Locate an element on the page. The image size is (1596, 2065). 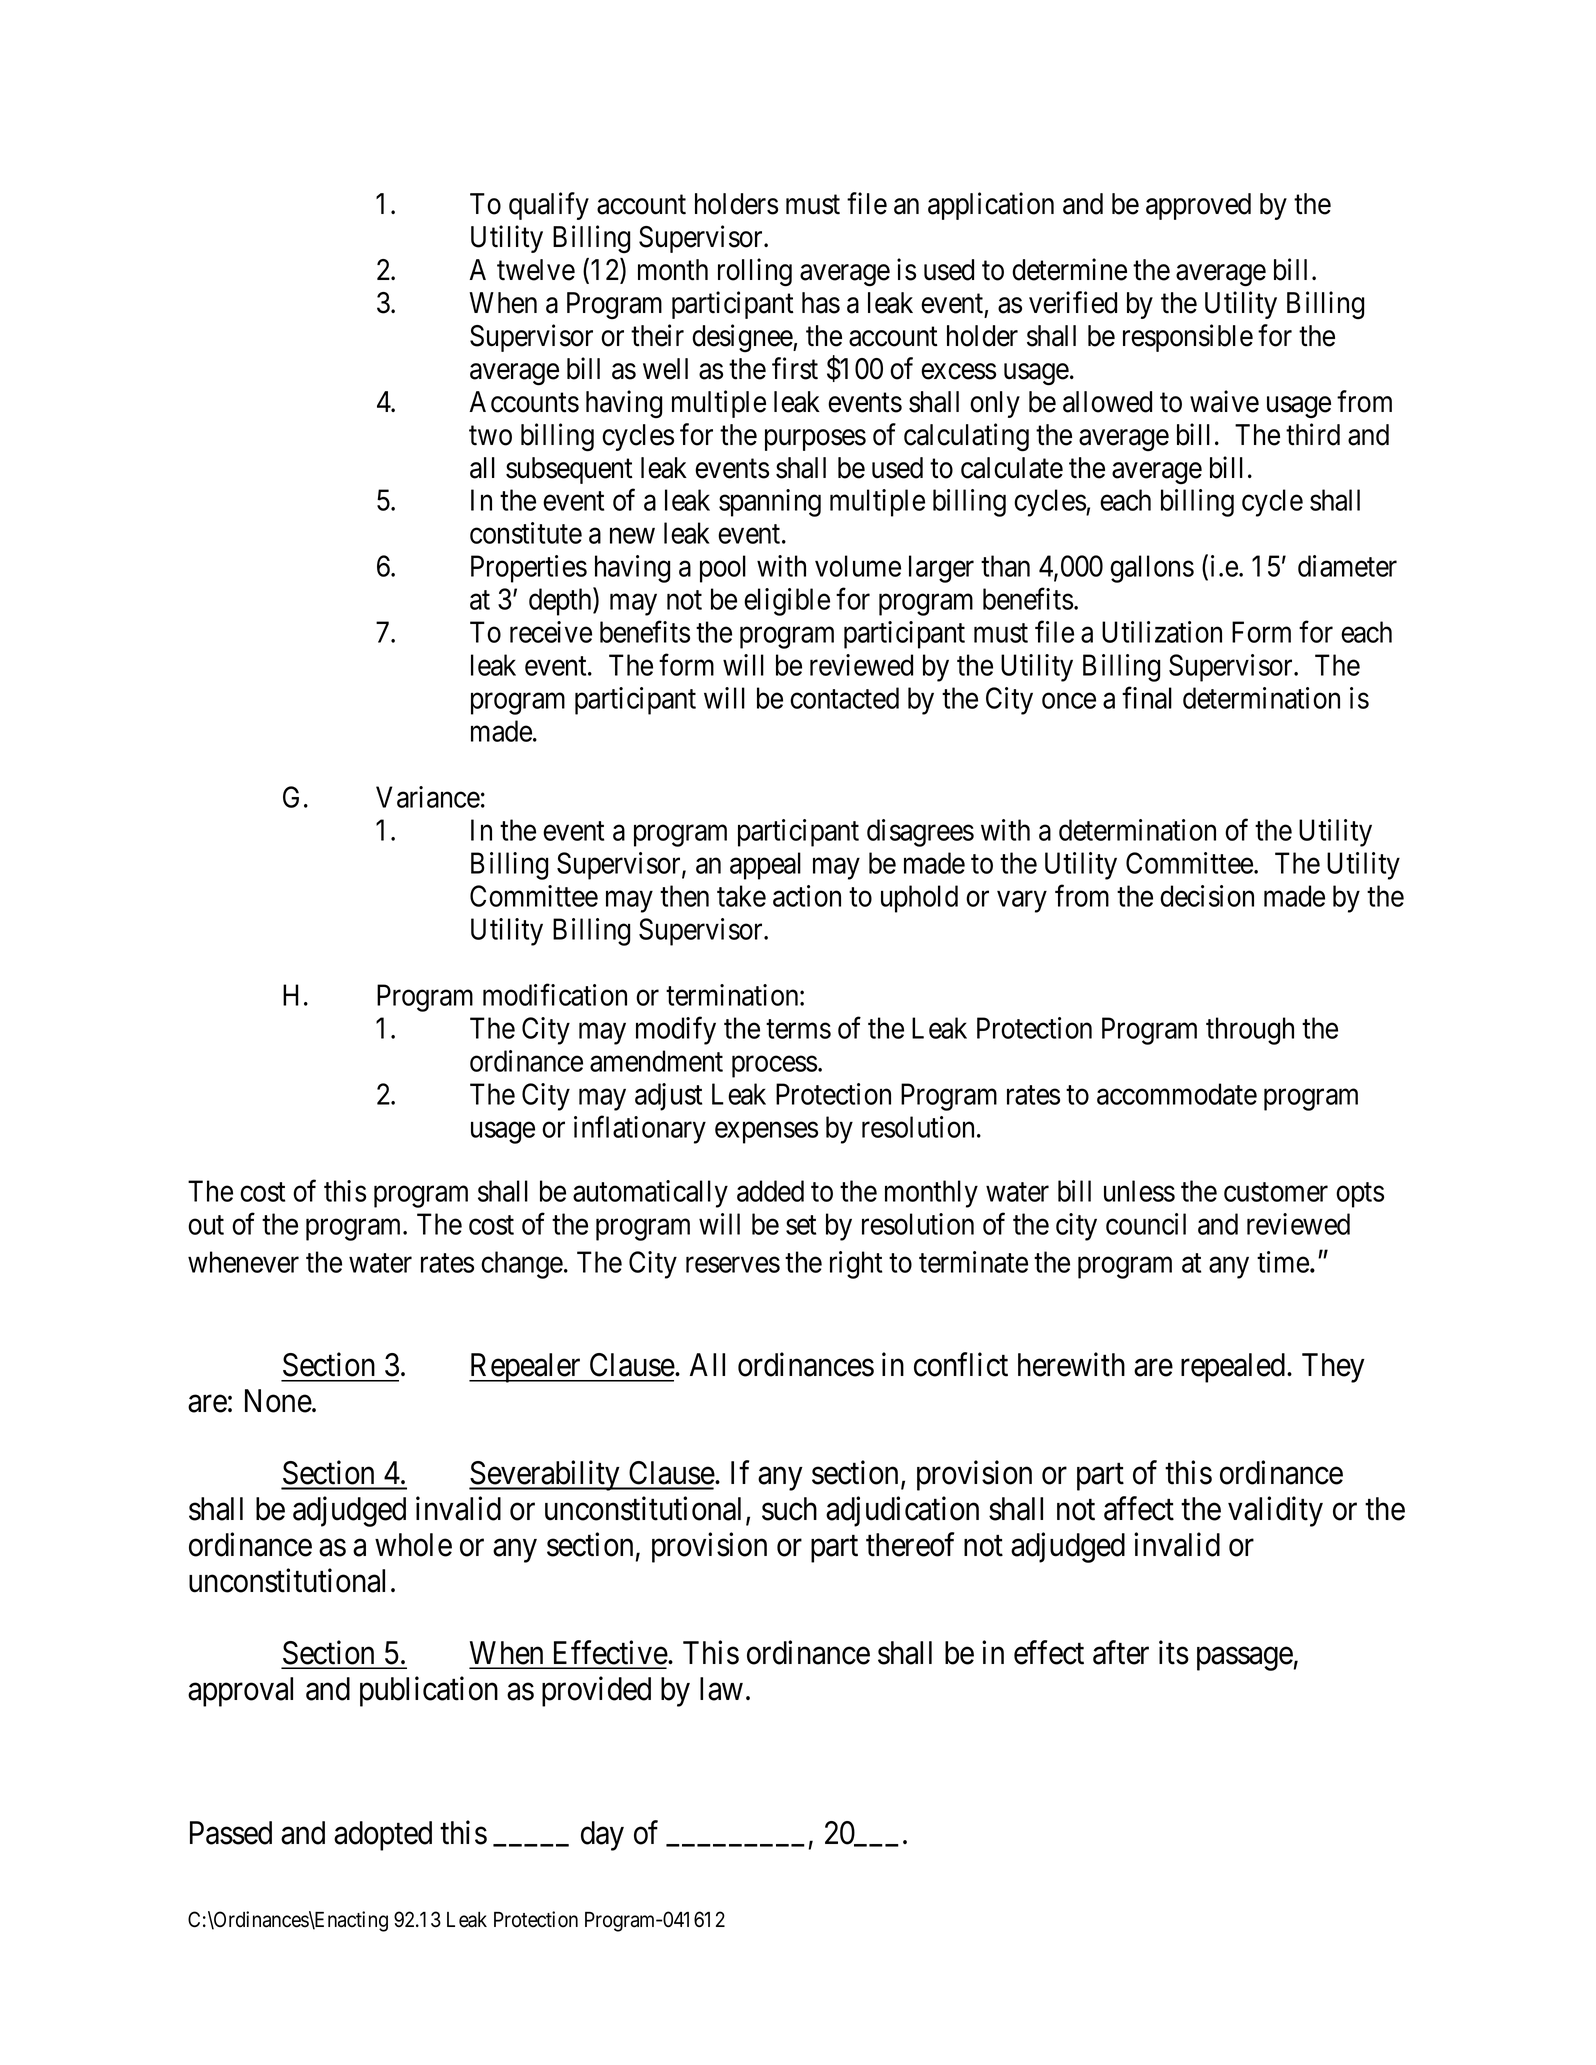
through is located at coordinates (1250, 1031).
